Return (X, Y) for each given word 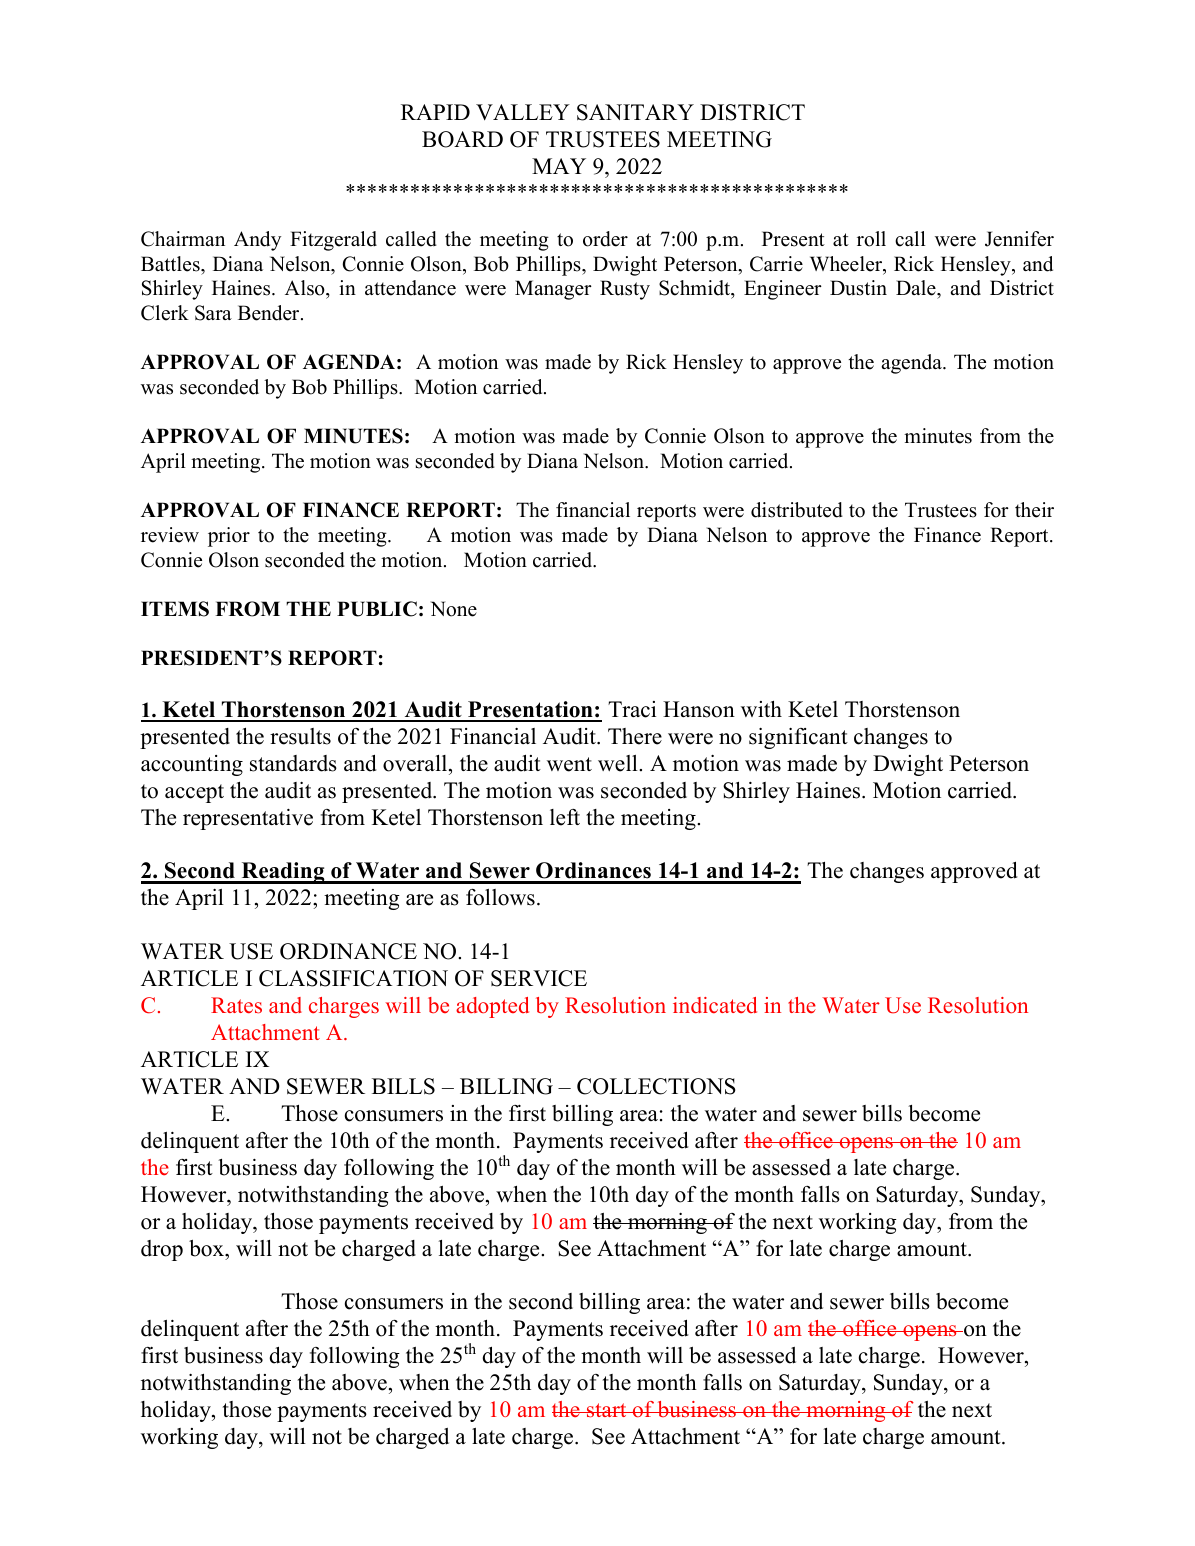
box (208, 1248)
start (607, 1410)
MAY (559, 166)
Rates (236, 1005)
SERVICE (539, 978)
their (1034, 510)
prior (229, 537)
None (454, 609)
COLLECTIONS (656, 1086)
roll (871, 239)
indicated (715, 1005)
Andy (257, 241)
